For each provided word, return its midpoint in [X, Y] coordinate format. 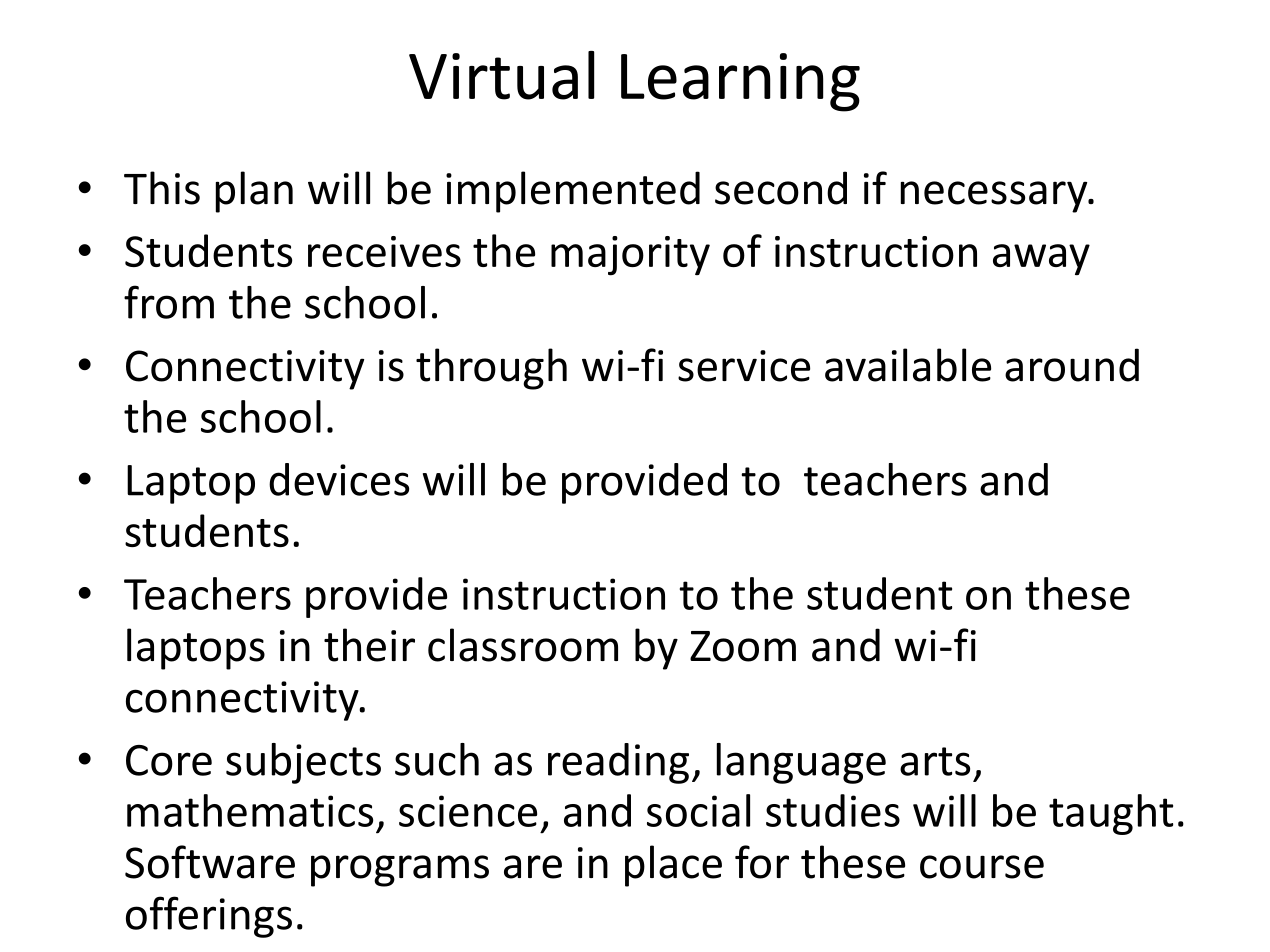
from [169, 302]
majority [630, 256]
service [744, 366]
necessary [995, 197]
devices [339, 479]
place [673, 866]
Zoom [743, 646]
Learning [740, 82]
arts [935, 761]
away [1041, 260]
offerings [209, 917]
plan [254, 192]
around [1072, 365]
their [369, 645]
